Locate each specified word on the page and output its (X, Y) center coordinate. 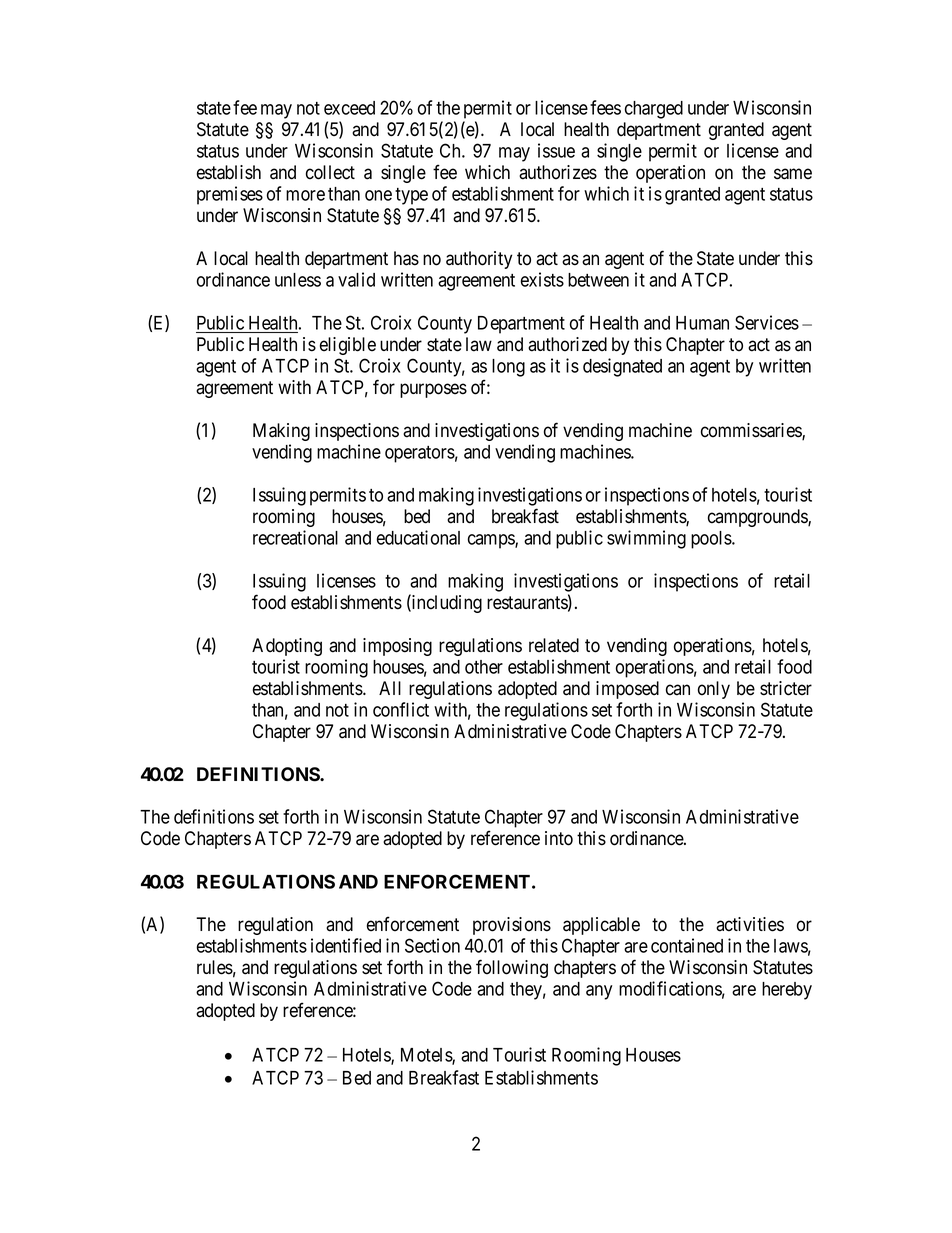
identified (346, 945)
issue (556, 150)
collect (330, 172)
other (484, 667)
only (714, 690)
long (508, 368)
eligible (348, 346)
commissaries (752, 431)
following (512, 968)
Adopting (287, 647)
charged (654, 110)
